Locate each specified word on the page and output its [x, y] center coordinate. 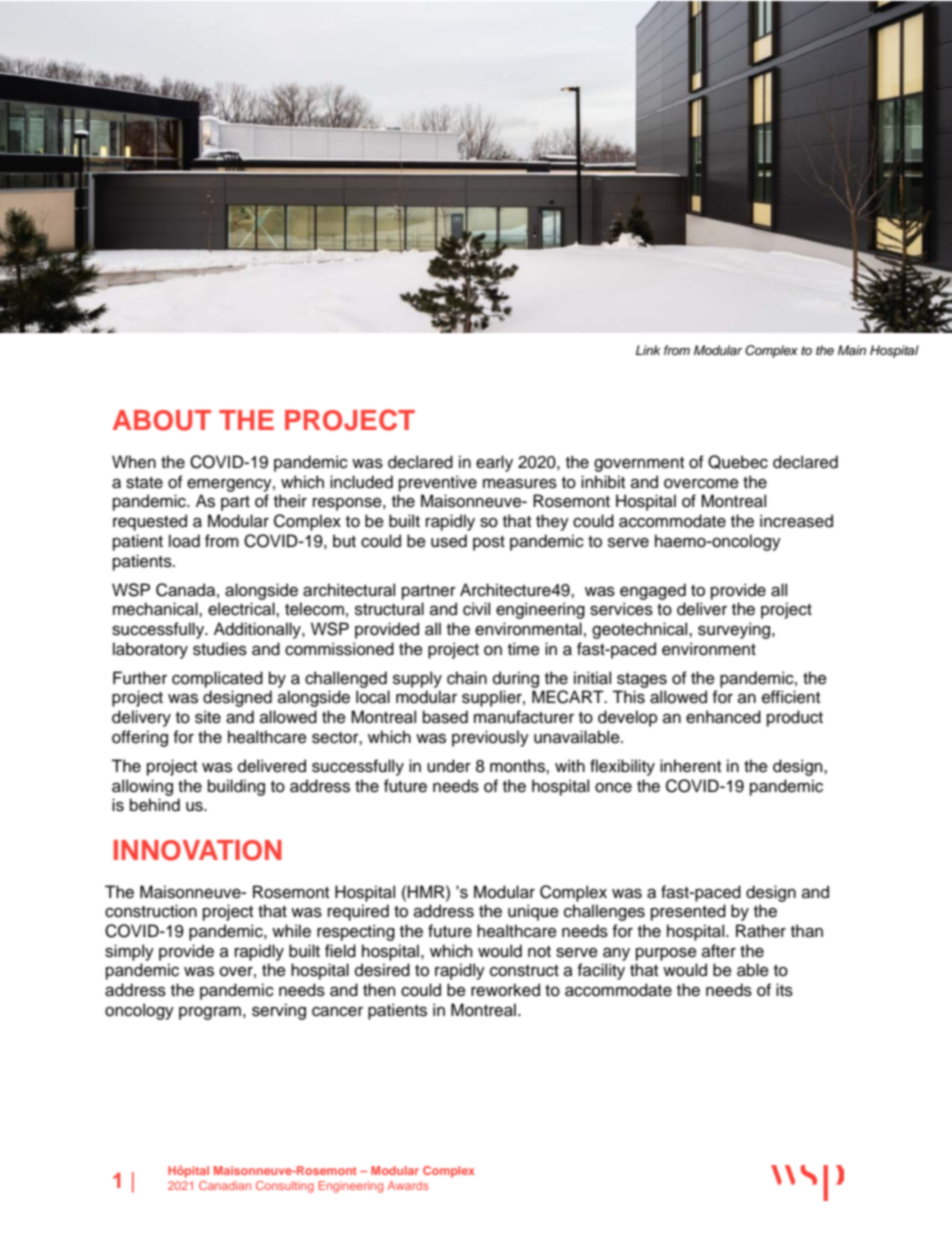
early [494, 463]
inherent [690, 766]
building [236, 787]
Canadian [225, 1185]
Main [852, 350]
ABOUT [162, 420]
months [518, 766]
